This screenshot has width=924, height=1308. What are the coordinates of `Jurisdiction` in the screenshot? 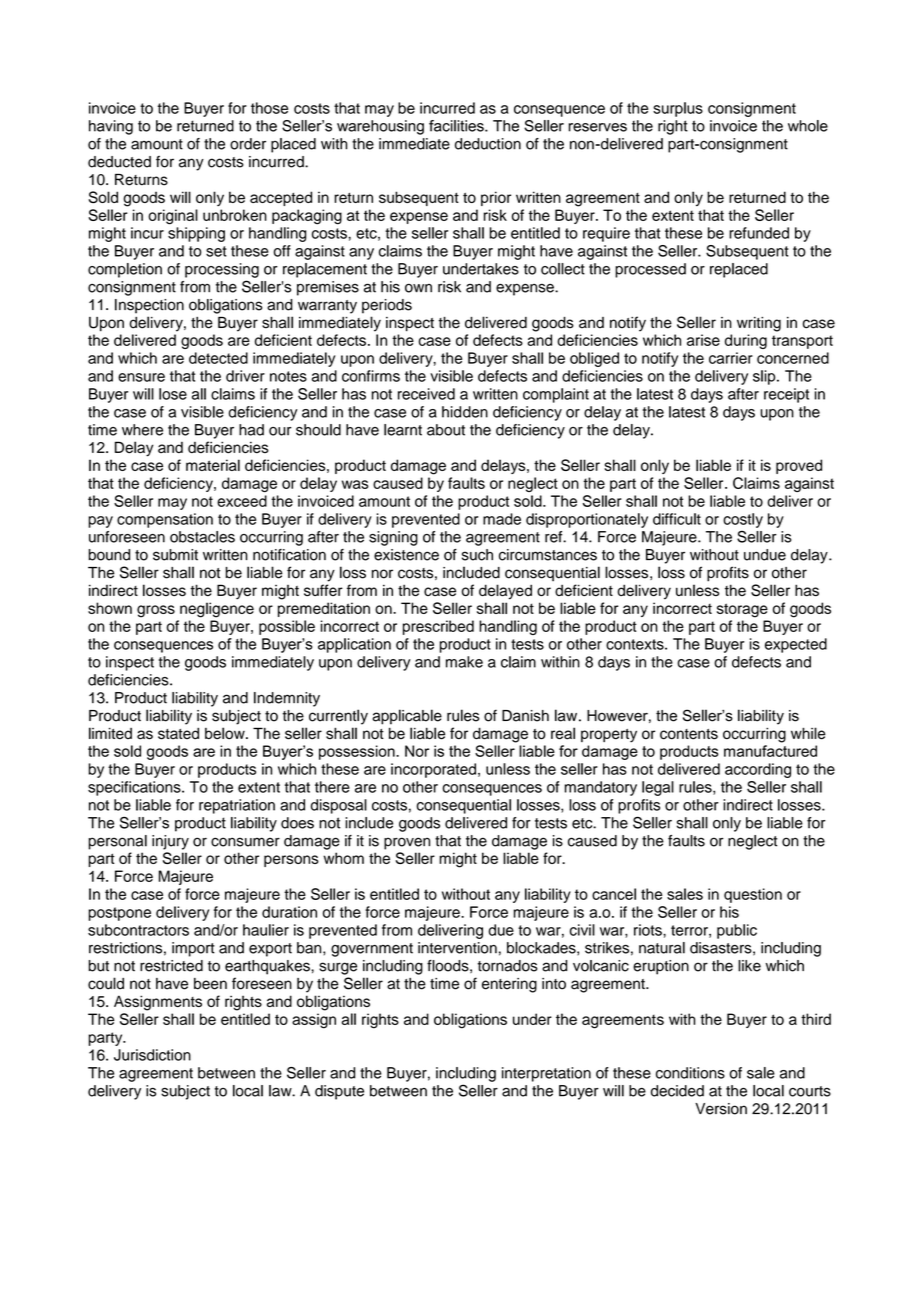 It's located at (152, 1055).
